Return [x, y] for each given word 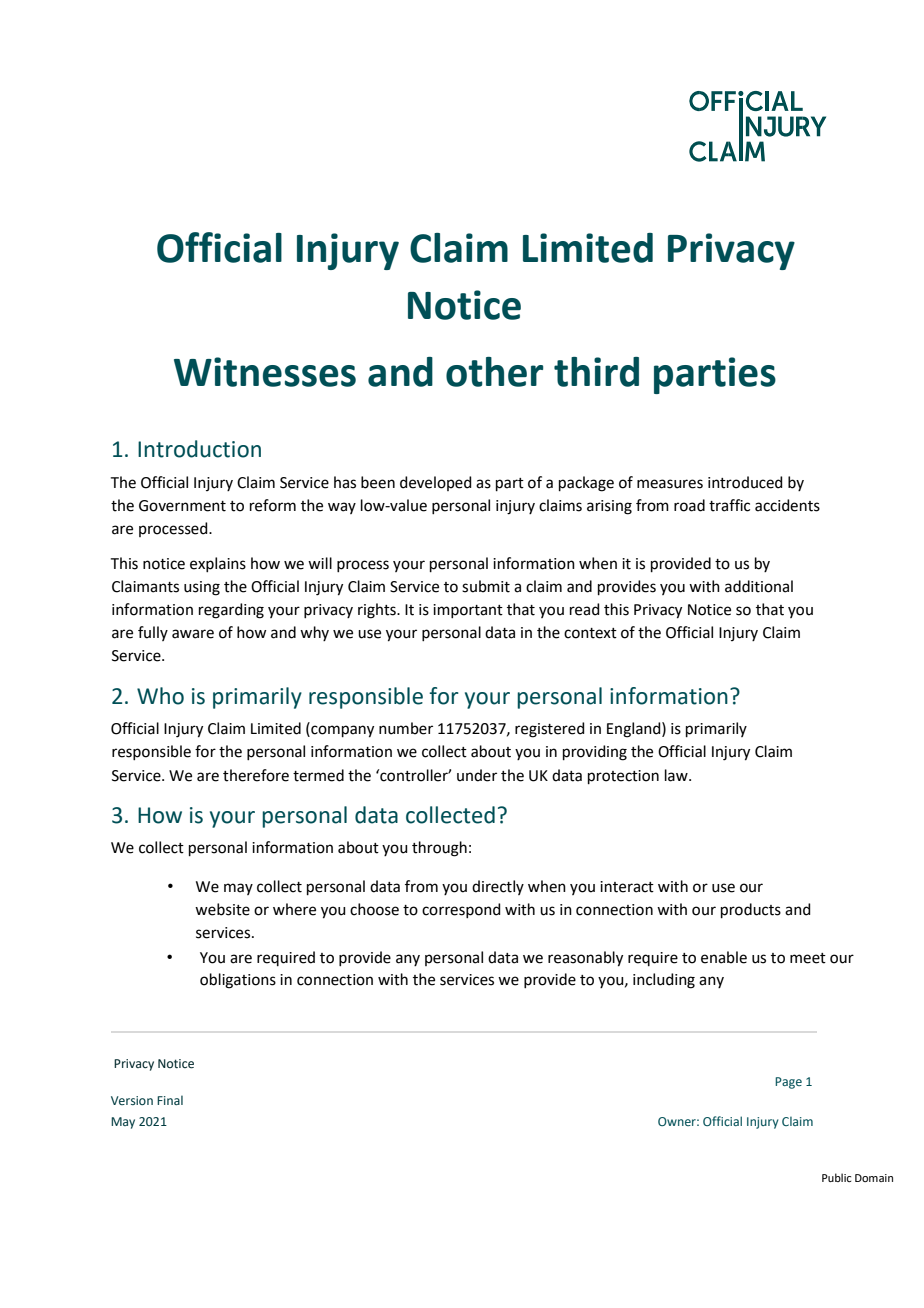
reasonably [585, 959]
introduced [745, 482]
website [222, 909]
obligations [238, 981]
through [439, 849]
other [495, 372]
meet [808, 958]
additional [759, 586]
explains [218, 564]
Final [170, 1100]
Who [160, 696]
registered [550, 730]
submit [486, 586]
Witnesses [265, 372]
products [751, 910]
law [677, 775]
